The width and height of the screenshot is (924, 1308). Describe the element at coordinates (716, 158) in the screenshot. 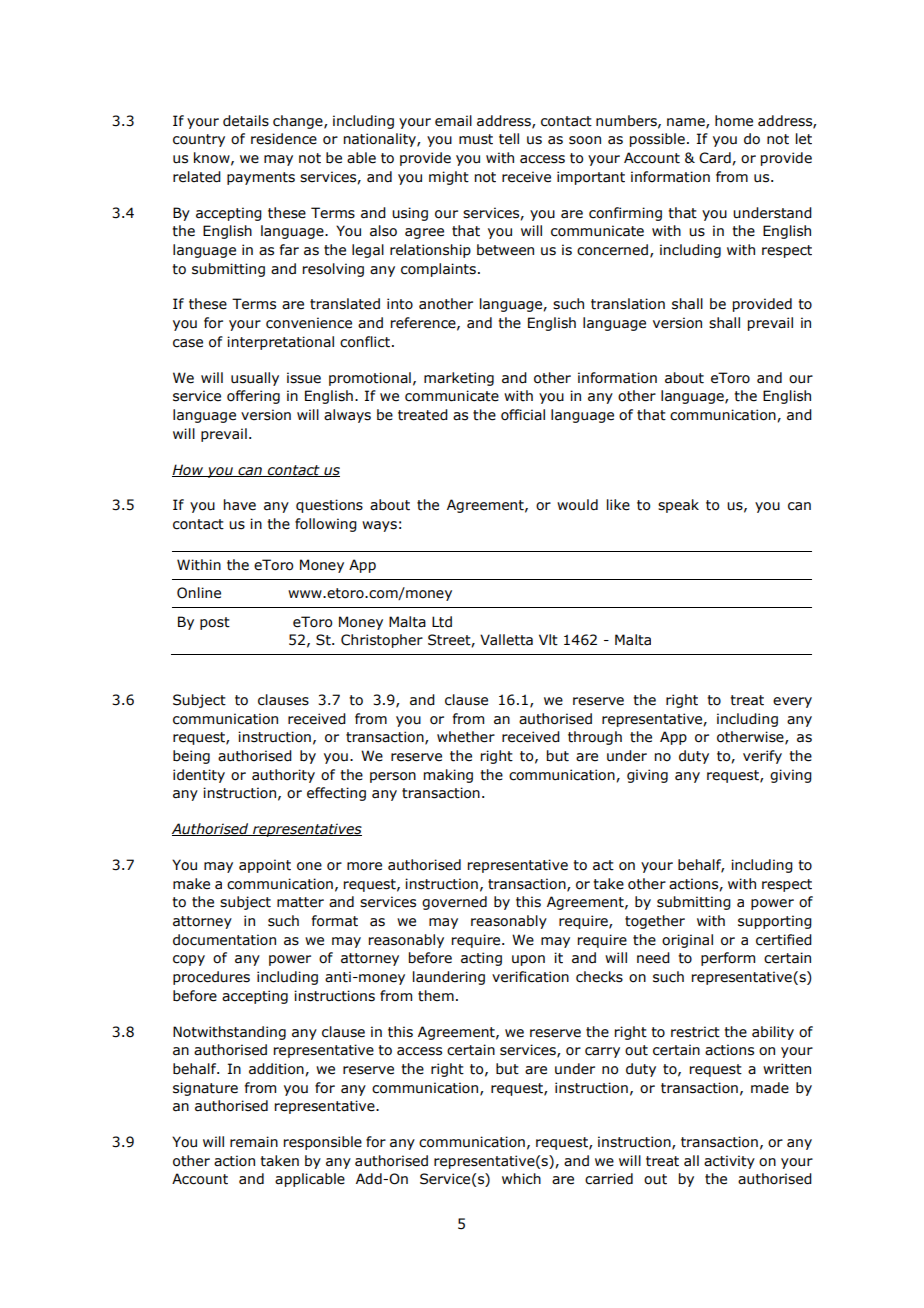

I see `Card` at that location.
